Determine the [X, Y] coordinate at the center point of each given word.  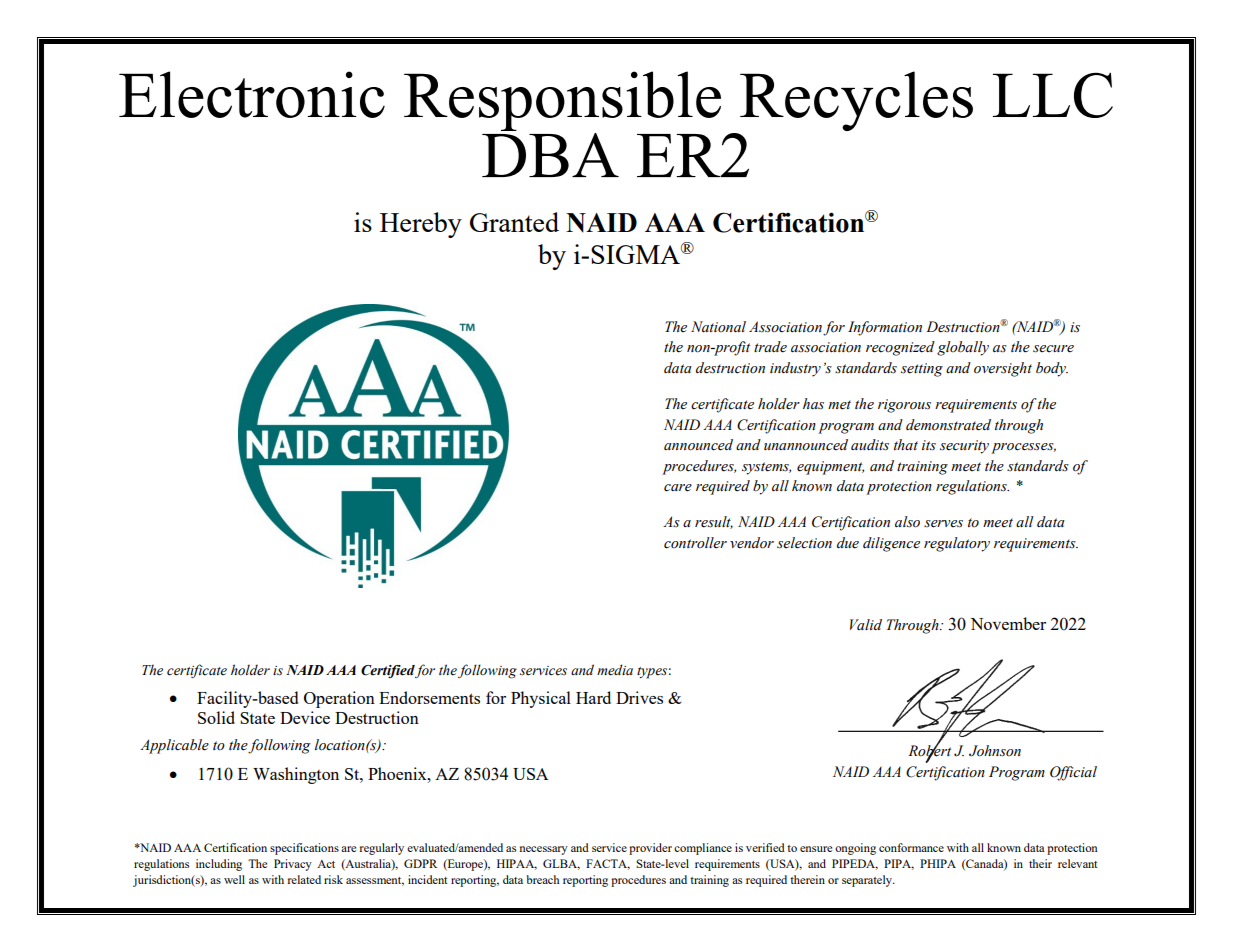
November [1008, 623]
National [718, 327]
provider [650, 849]
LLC [1053, 95]
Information [885, 328]
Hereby [421, 225]
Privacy [293, 865]
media [615, 670]
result [714, 522]
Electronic [252, 94]
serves [943, 524]
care [678, 488]
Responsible [562, 101]
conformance [911, 847]
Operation [339, 699]
